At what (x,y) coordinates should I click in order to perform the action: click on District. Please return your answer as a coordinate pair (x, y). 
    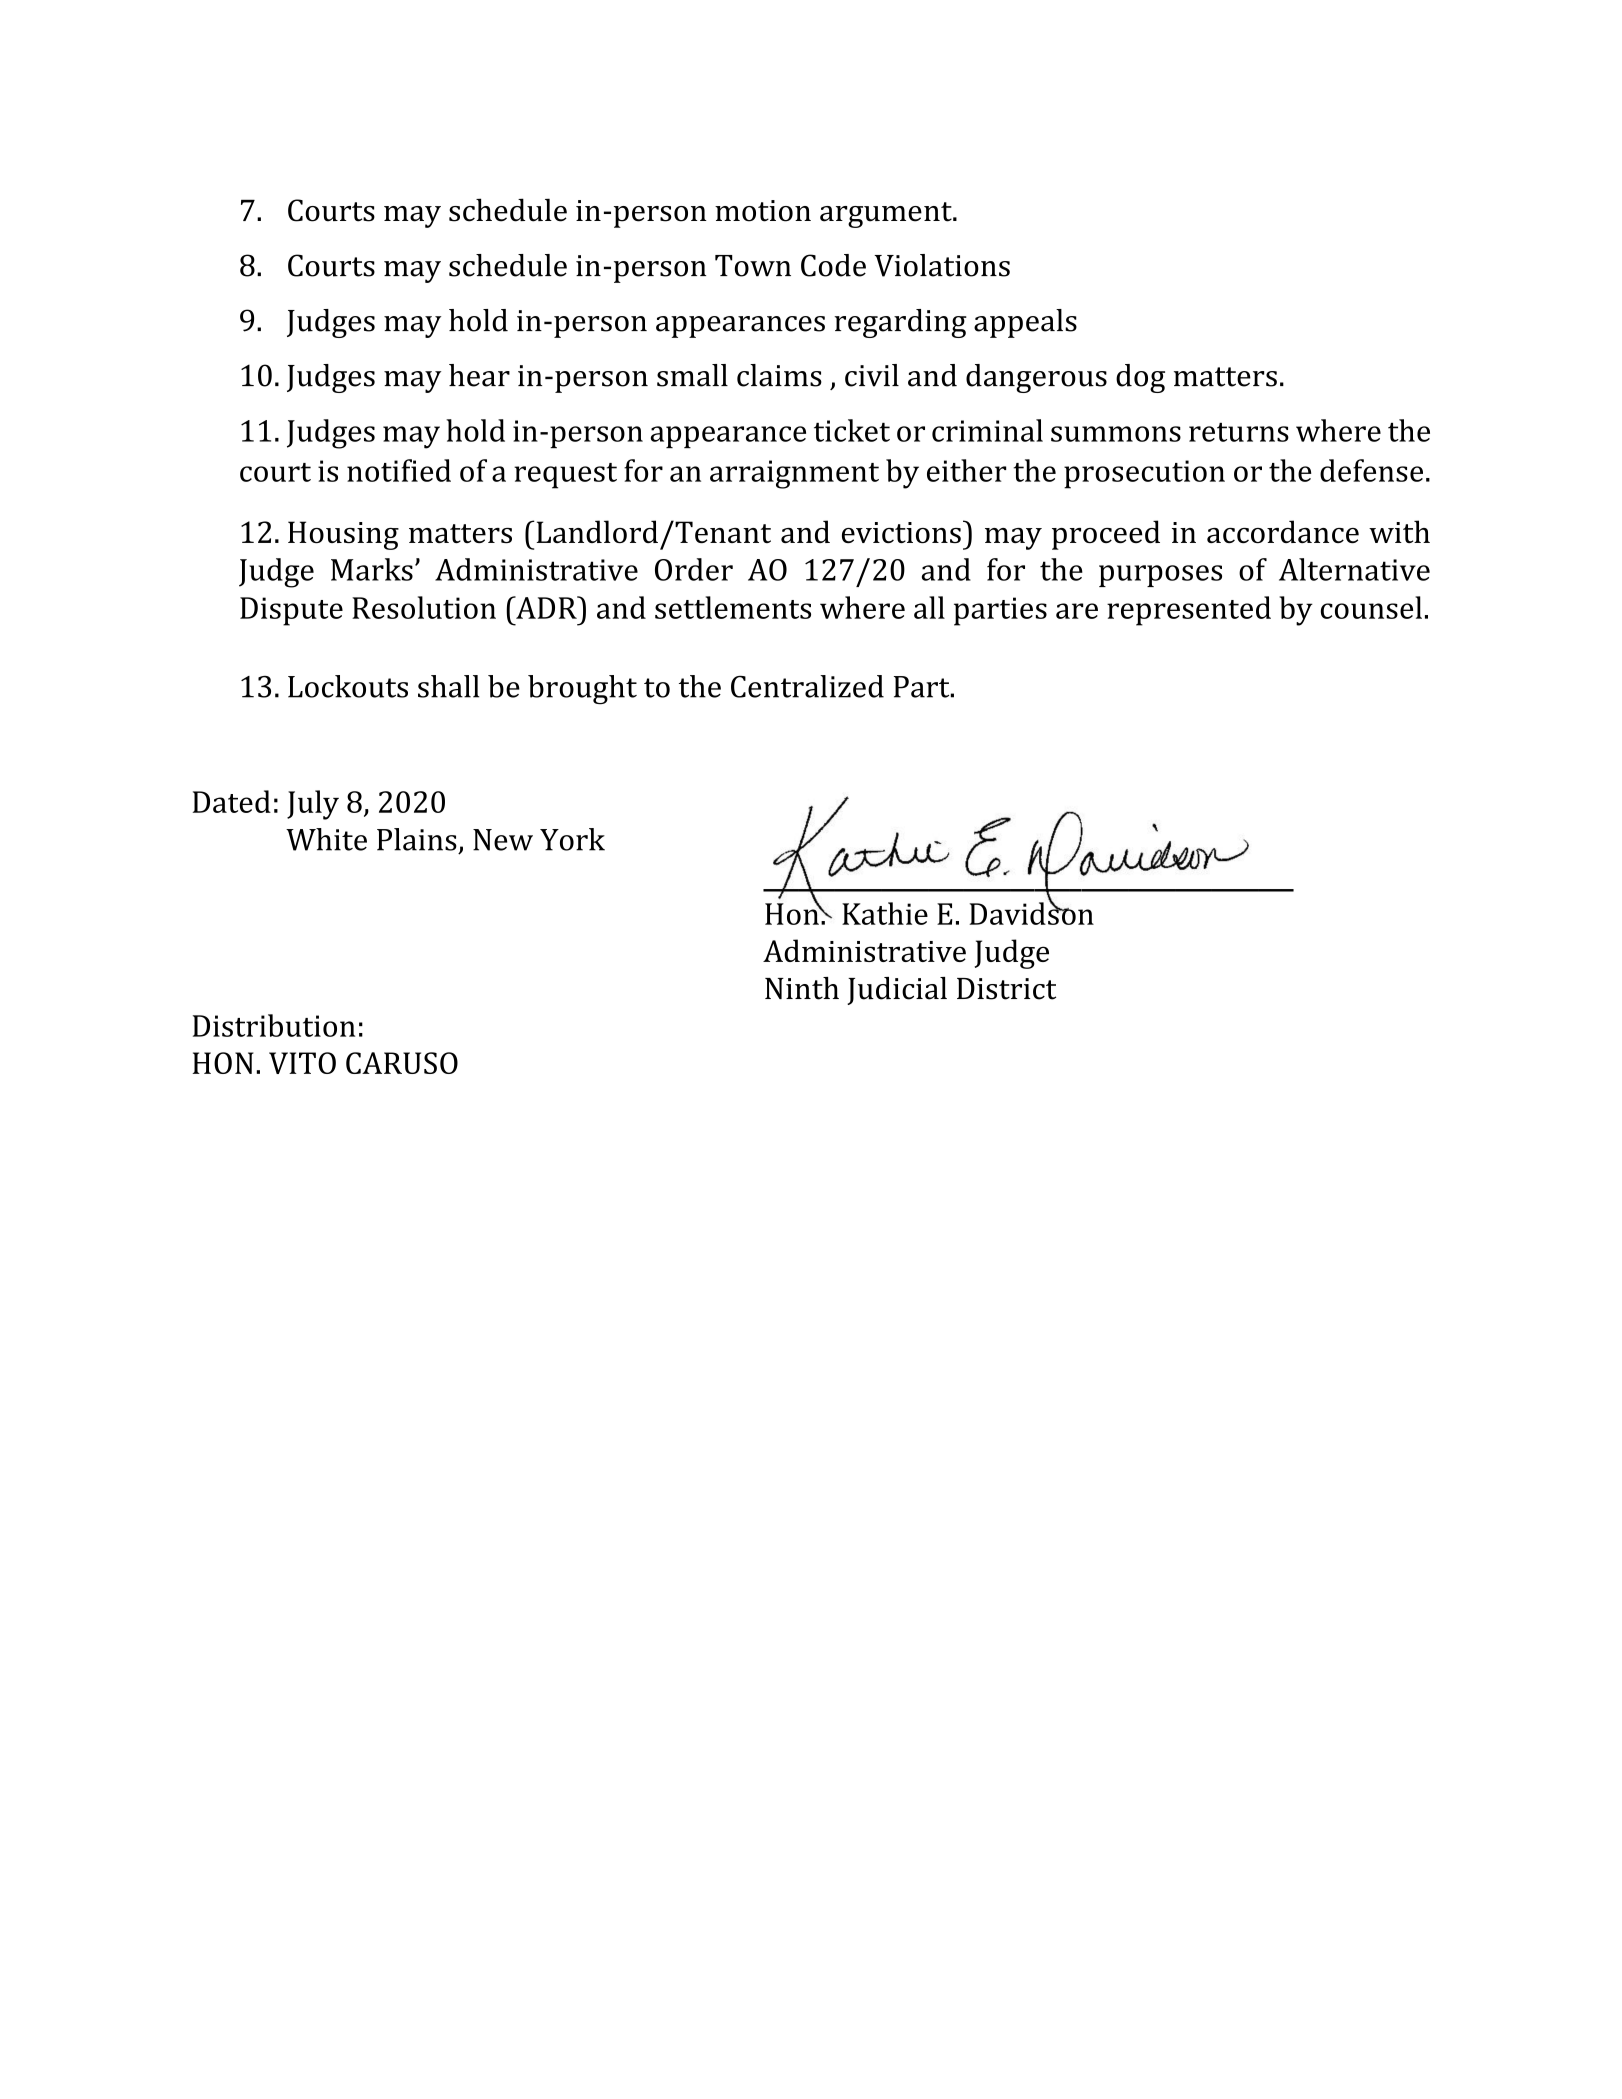
    Looking at the image, I should click on (1006, 989).
